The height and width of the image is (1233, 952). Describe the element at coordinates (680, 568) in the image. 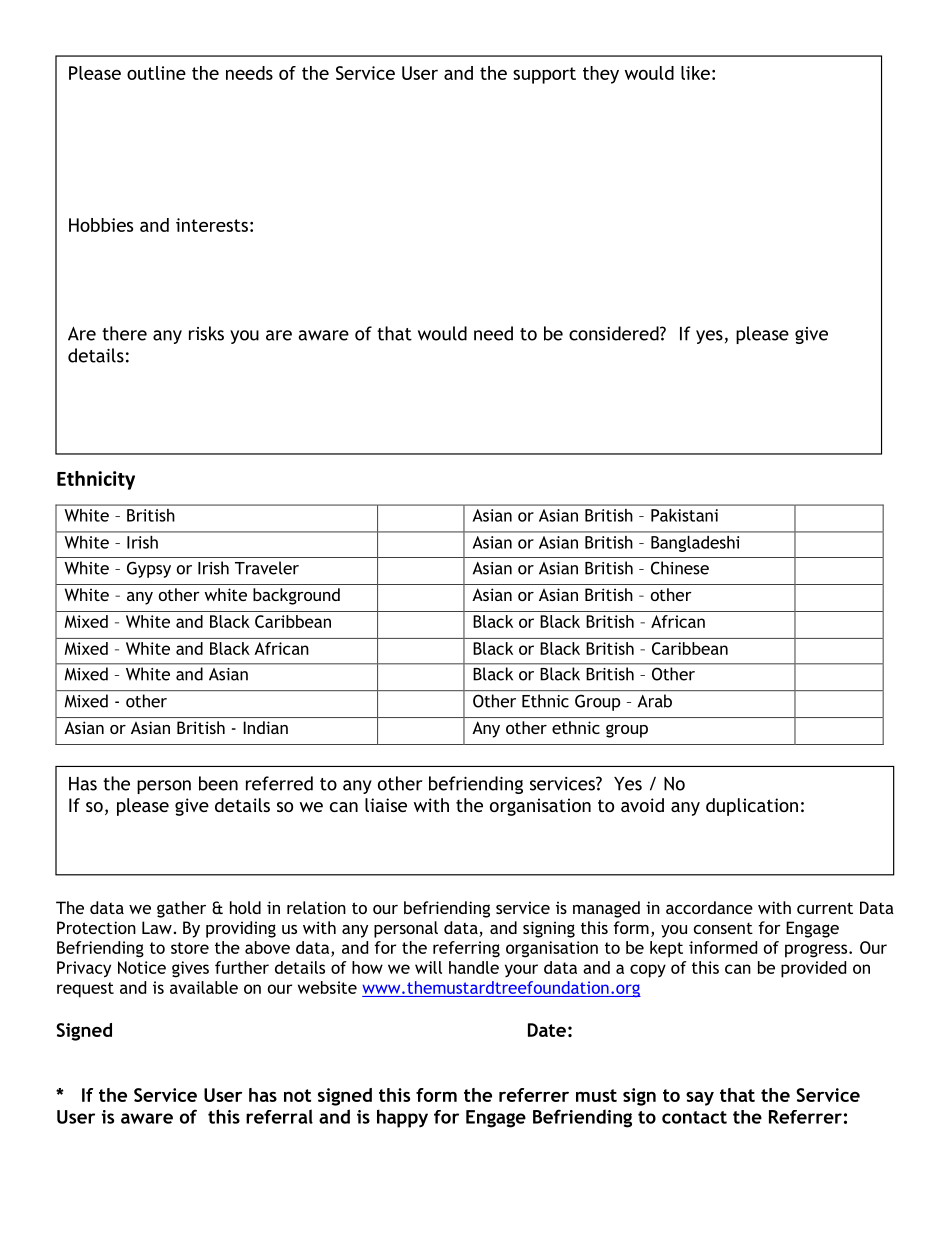

I see `Chinese` at that location.
